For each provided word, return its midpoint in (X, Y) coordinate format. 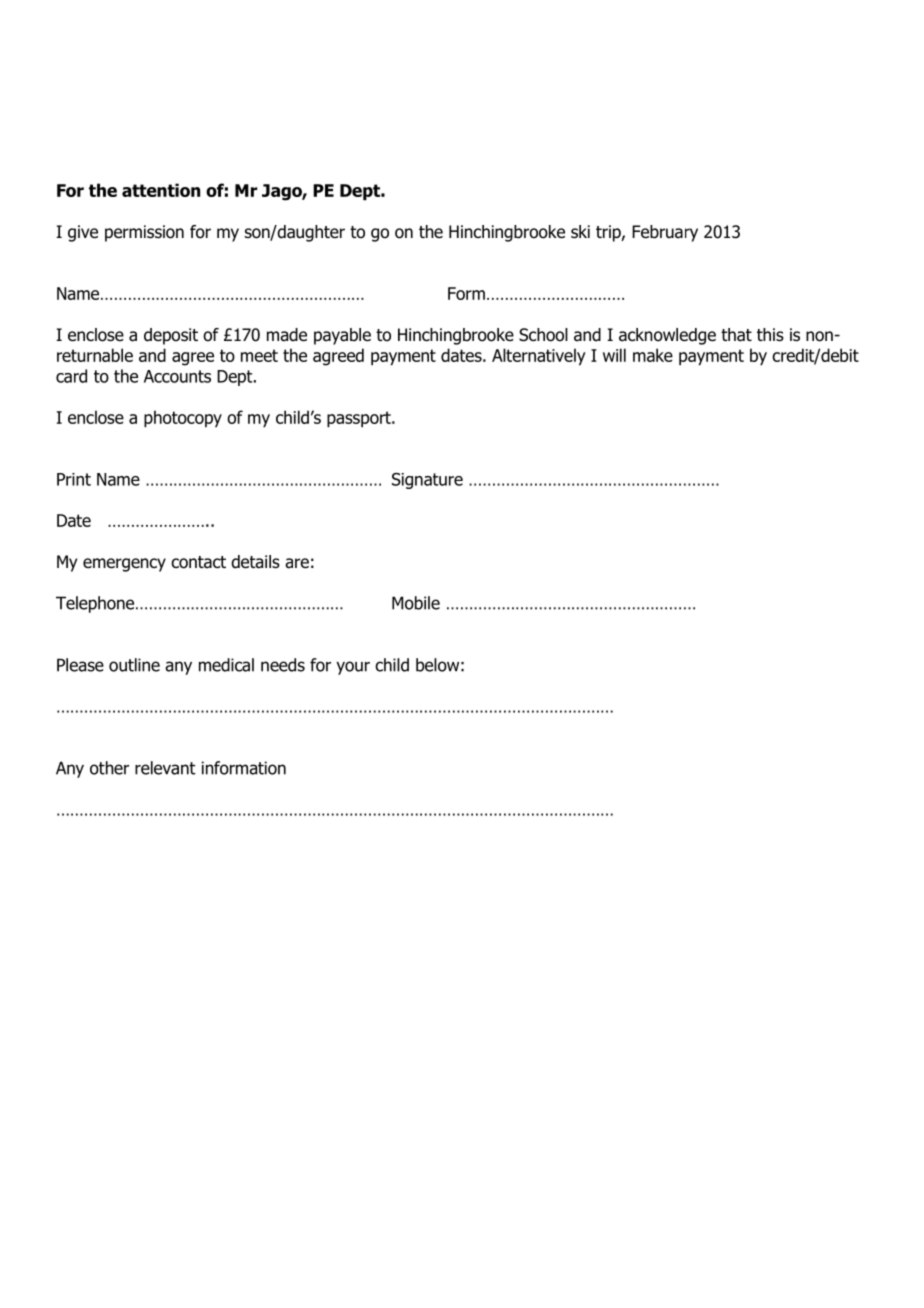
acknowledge (667, 336)
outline (134, 665)
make (653, 355)
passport (360, 419)
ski (580, 232)
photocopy (183, 419)
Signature (427, 481)
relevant (165, 768)
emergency (124, 565)
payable (342, 336)
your (353, 668)
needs (283, 665)
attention (161, 190)
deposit (171, 336)
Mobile (416, 603)
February (665, 233)
